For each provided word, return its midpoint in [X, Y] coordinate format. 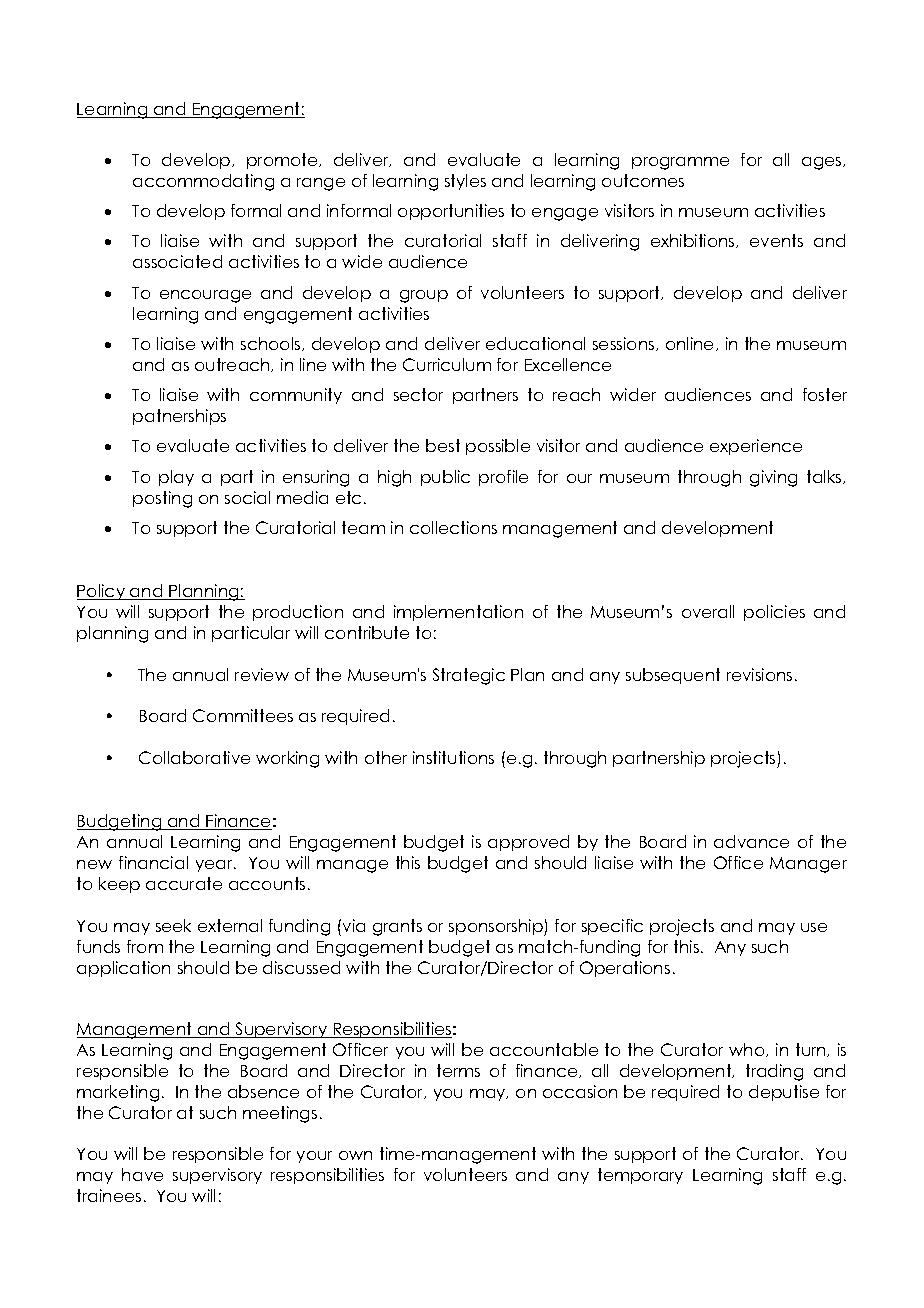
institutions [453, 757]
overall [708, 611]
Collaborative [194, 757]
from [145, 946]
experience [756, 447]
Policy [102, 592]
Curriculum [447, 364]
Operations [625, 969]
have [142, 1174]
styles [465, 182]
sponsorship [497, 927]
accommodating [203, 182]
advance [751, 841]
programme [680, 163]
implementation [458, 613]
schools [272, 344]
